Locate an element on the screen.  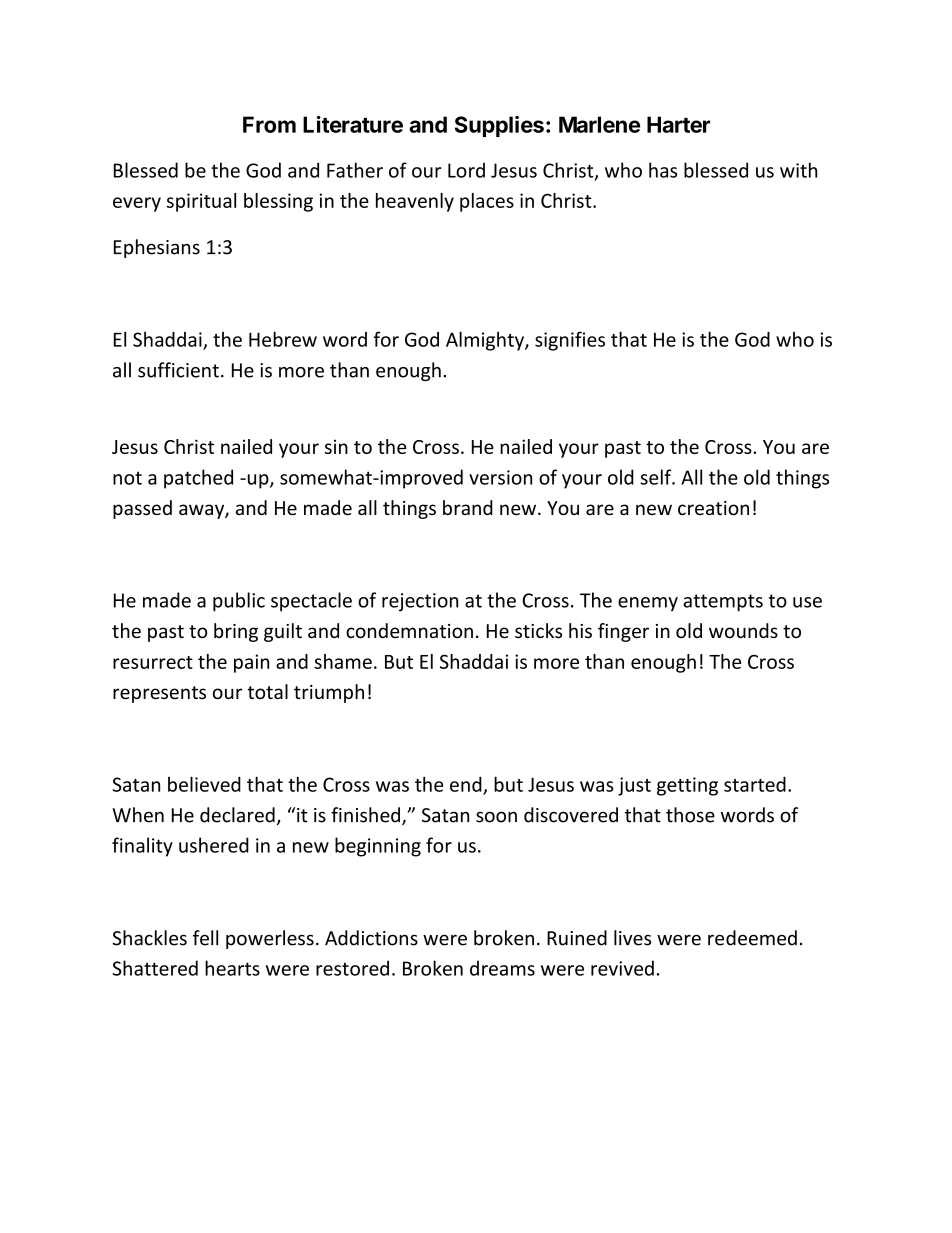
fell is located at coordinates (205, 938).
